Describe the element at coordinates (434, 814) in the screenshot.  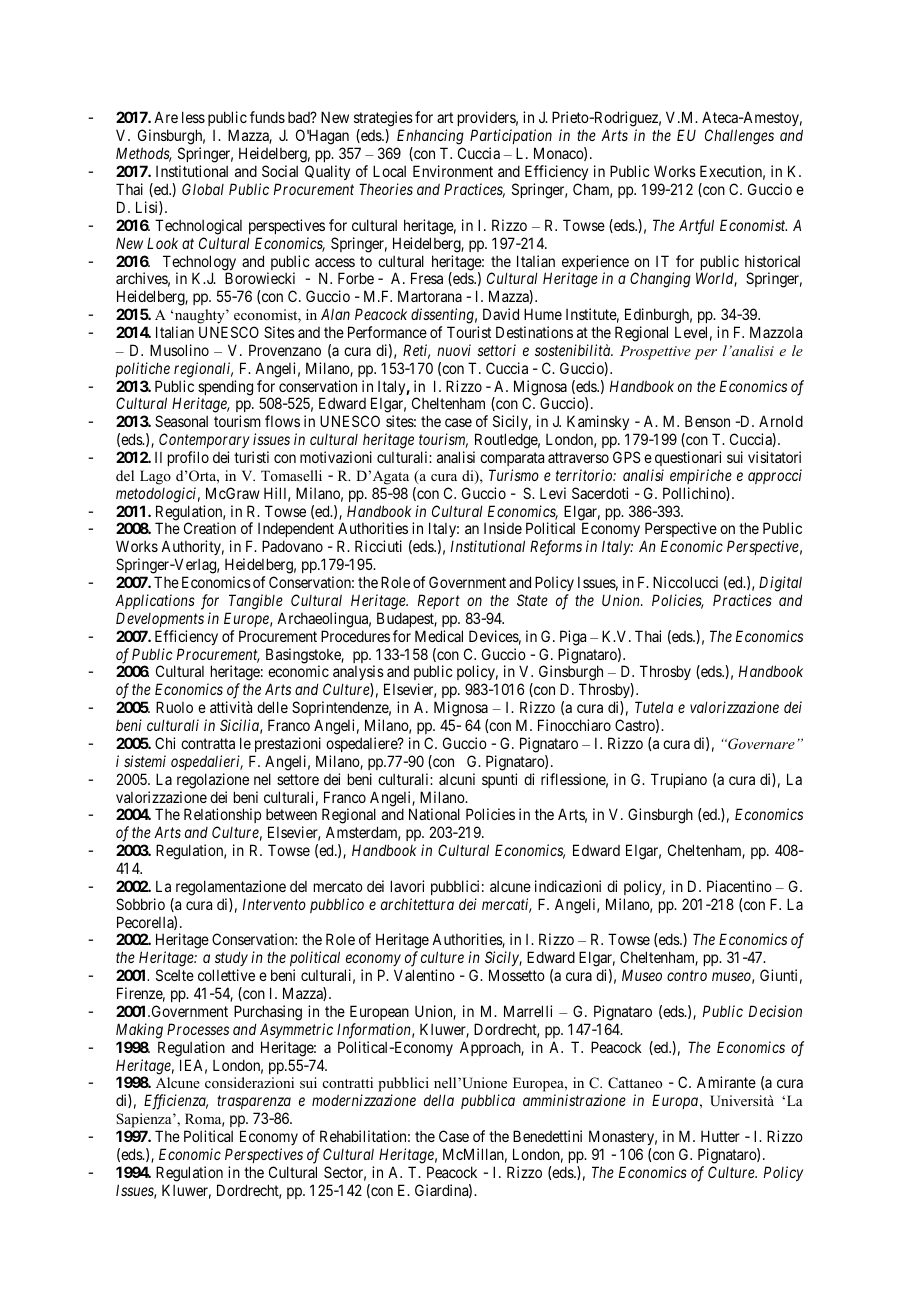
I see `National` at that location.
